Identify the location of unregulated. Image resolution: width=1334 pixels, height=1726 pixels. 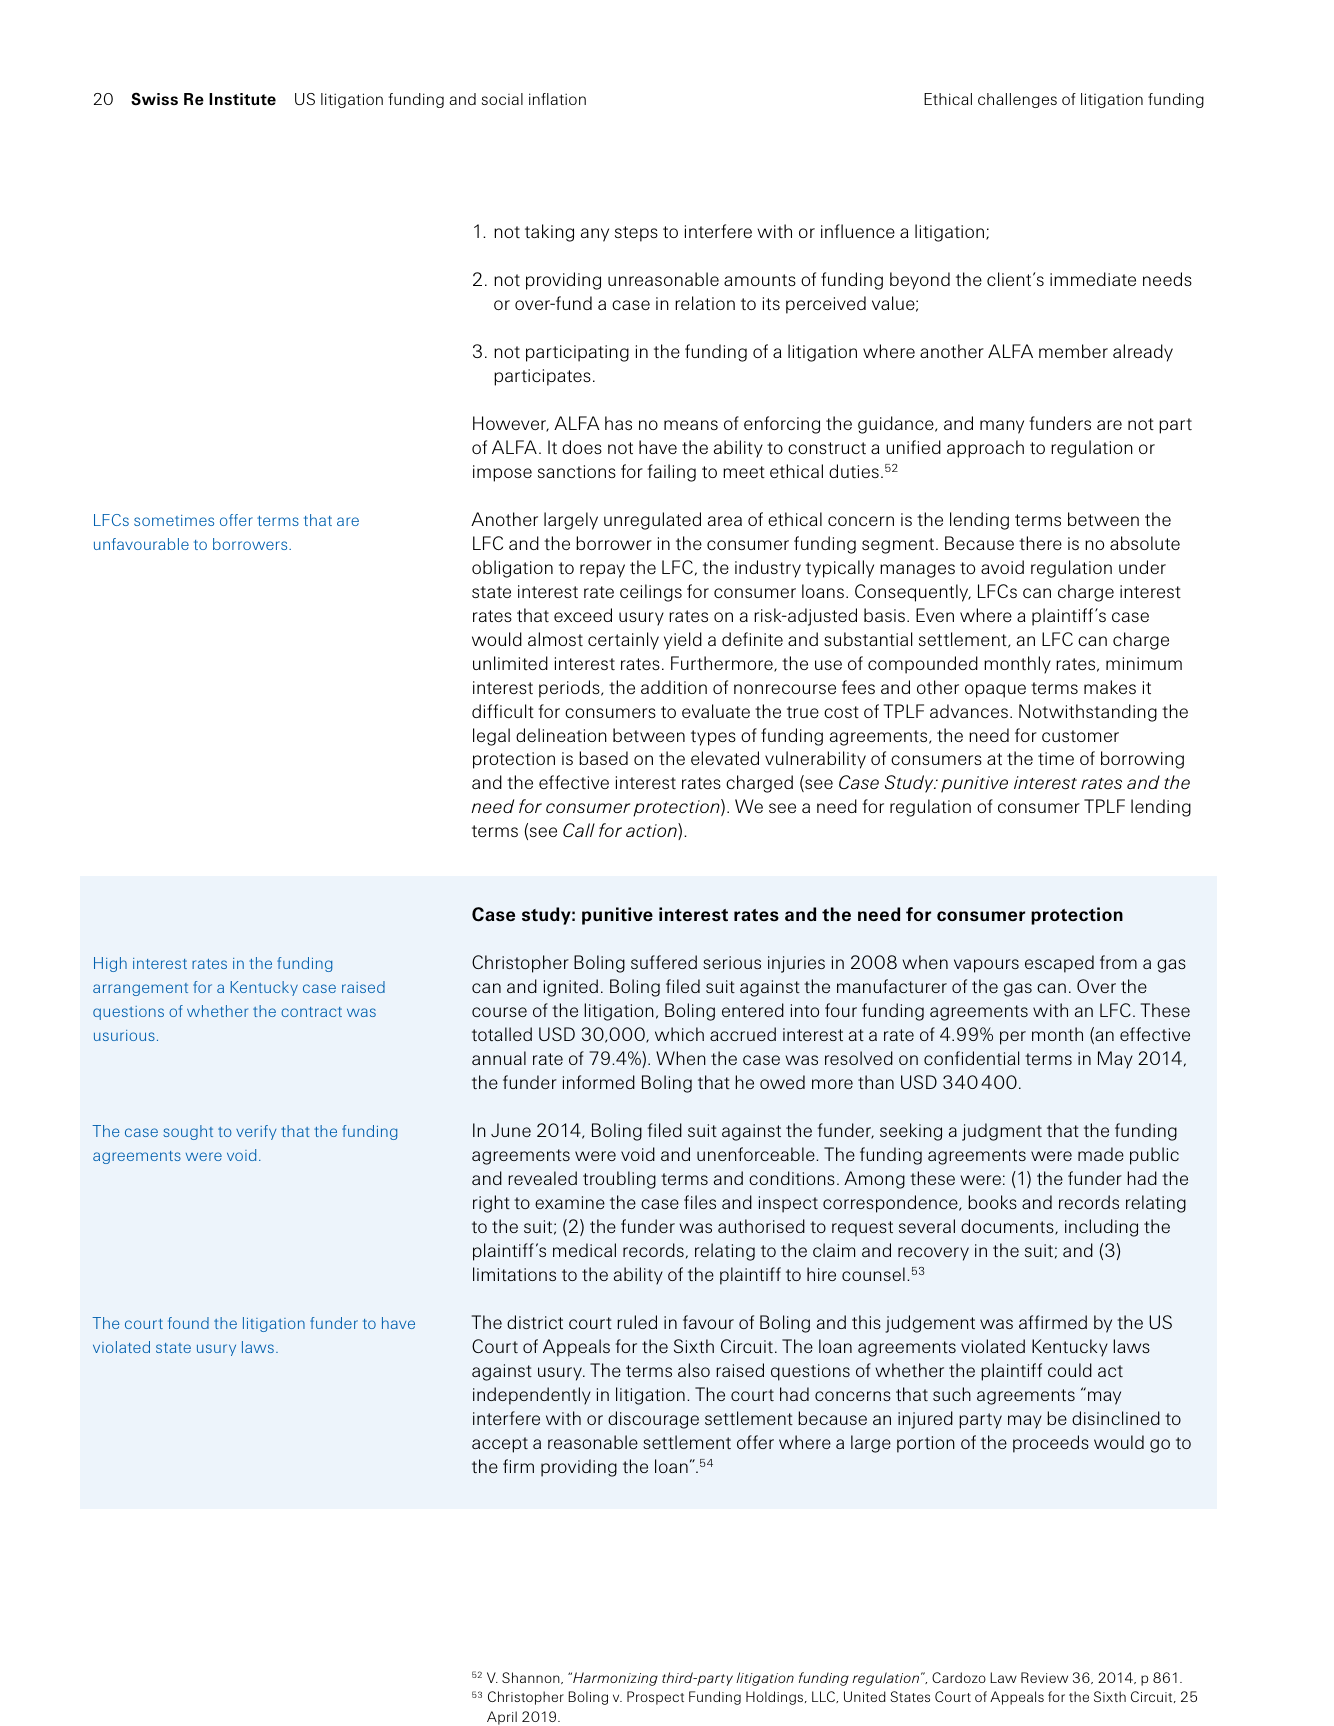
(652, 521).
